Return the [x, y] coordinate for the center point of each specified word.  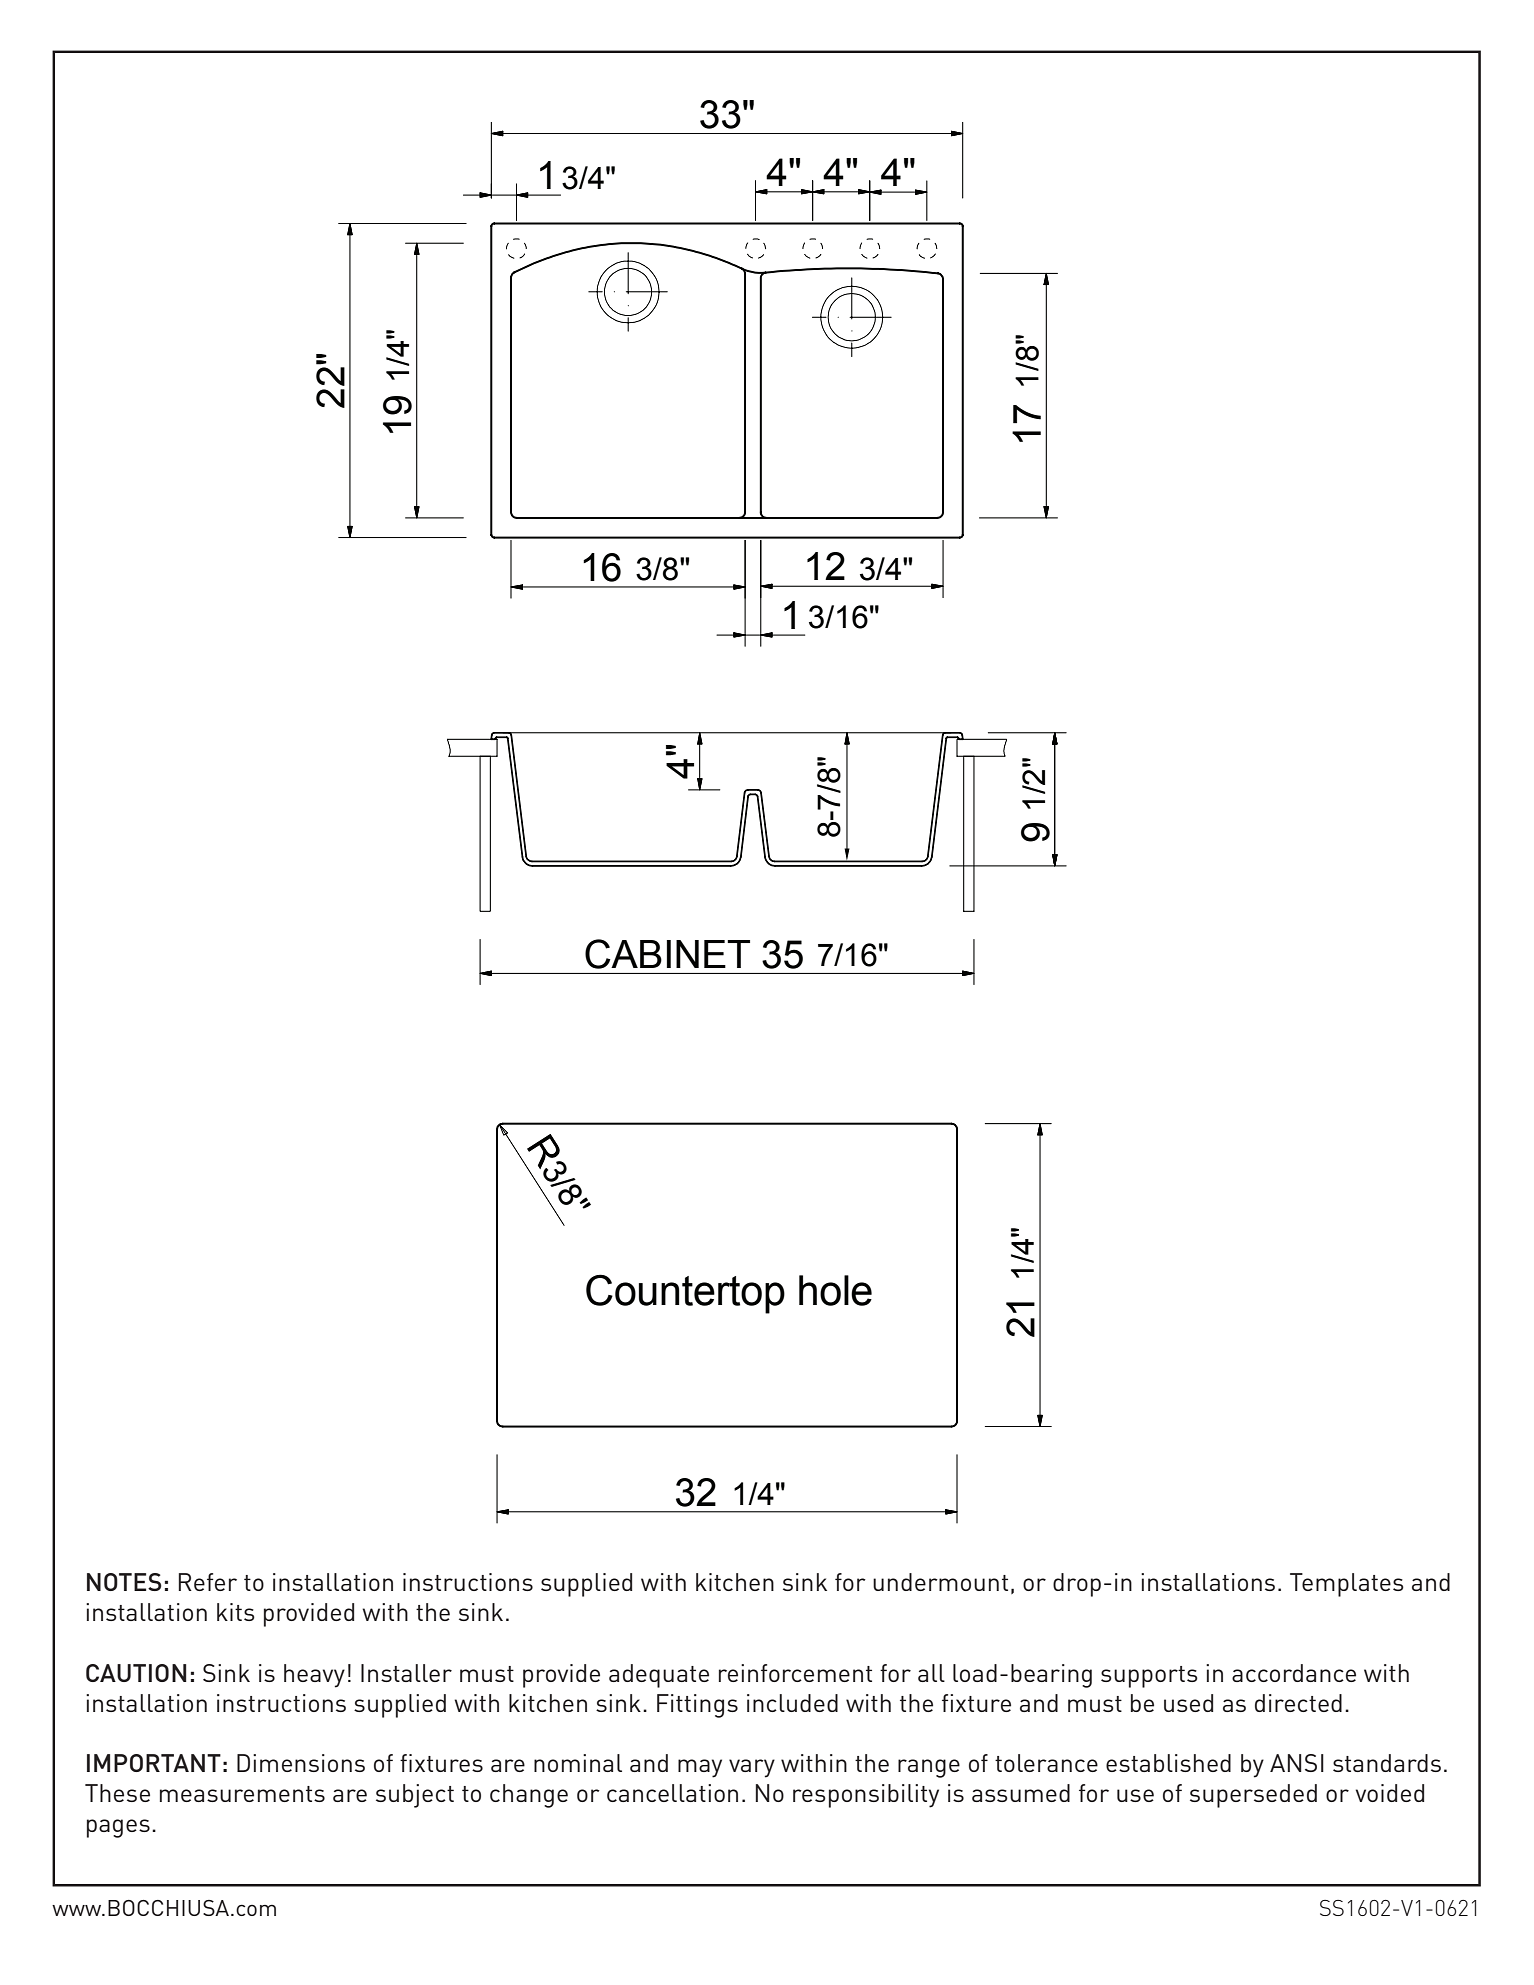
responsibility [866, 1796]
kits [236, 1612]
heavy [314, 1676]
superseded [1253, 1796]
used [1188, 1703]
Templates [1347, 1585]
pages [118, 1828]
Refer [208, 1582]
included [792, 1703]
